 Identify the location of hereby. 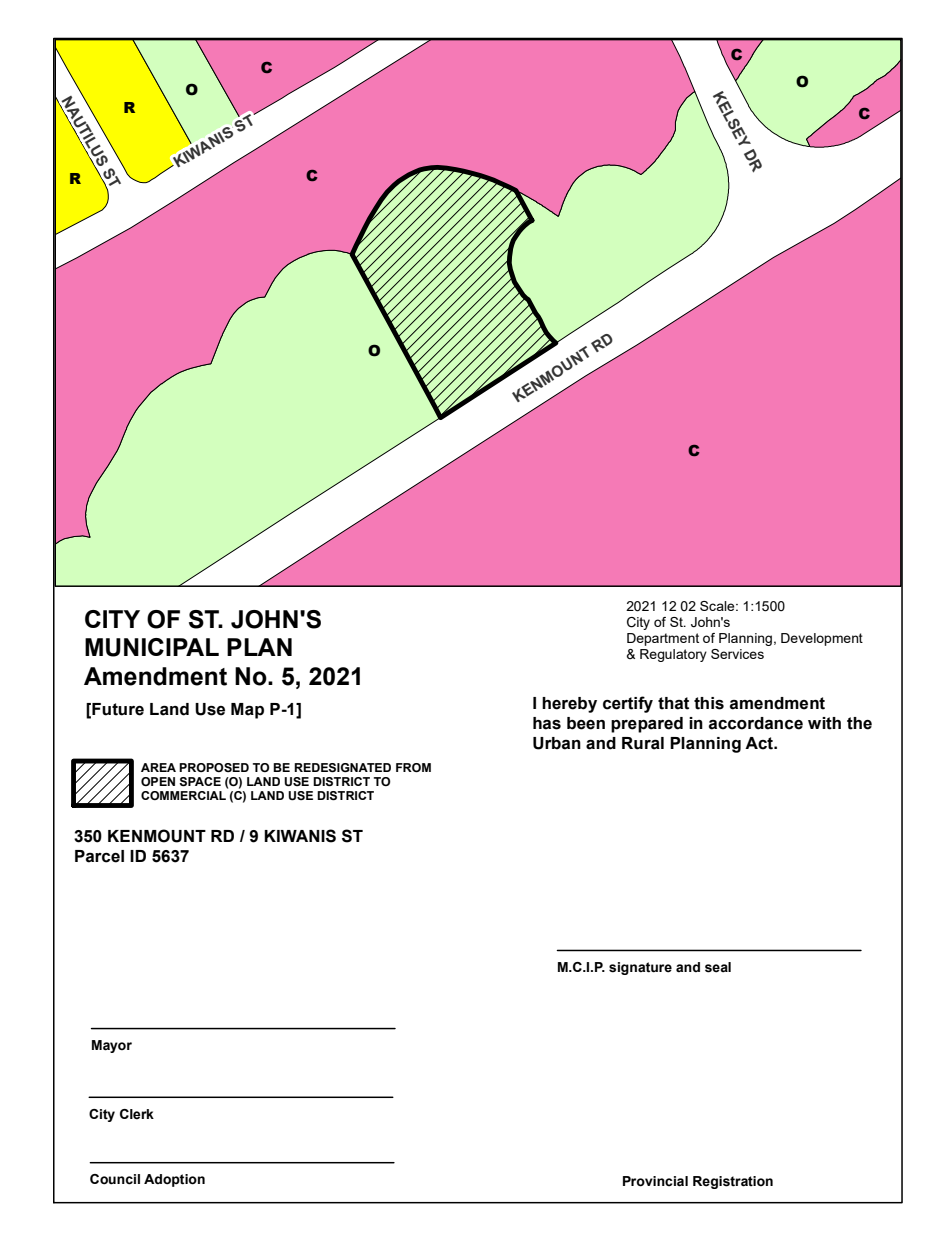
(569, 705).
